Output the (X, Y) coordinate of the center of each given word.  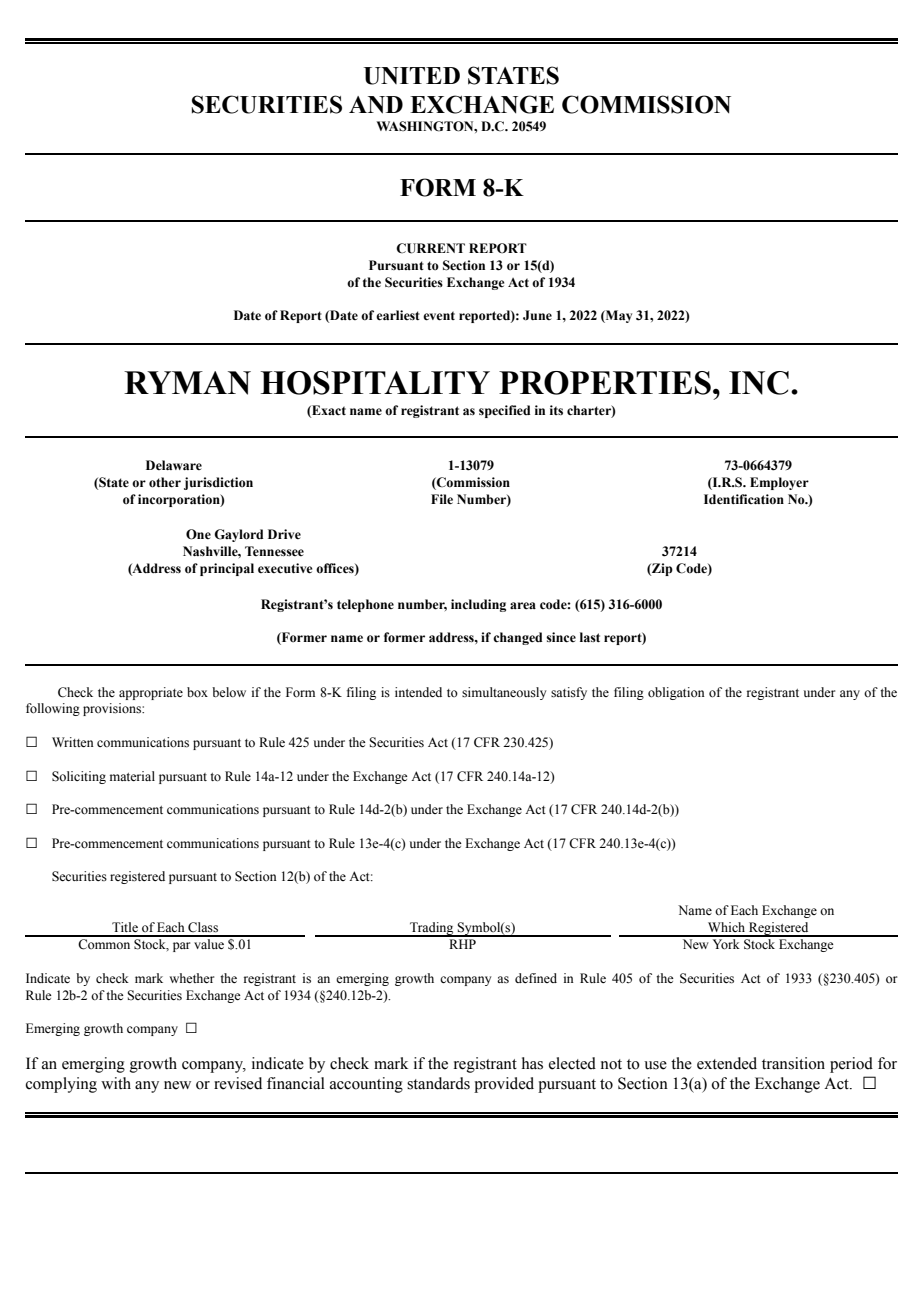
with (116, 1083)
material (132, 776)
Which (726, 927)
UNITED (412, 76)
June (537, 315)
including (478, 605)
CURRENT (430, 248)
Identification (744, 499)
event (439, 316)
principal (227, 569)
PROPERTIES (605, 383)
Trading (432, 929)
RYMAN (187, 383)
